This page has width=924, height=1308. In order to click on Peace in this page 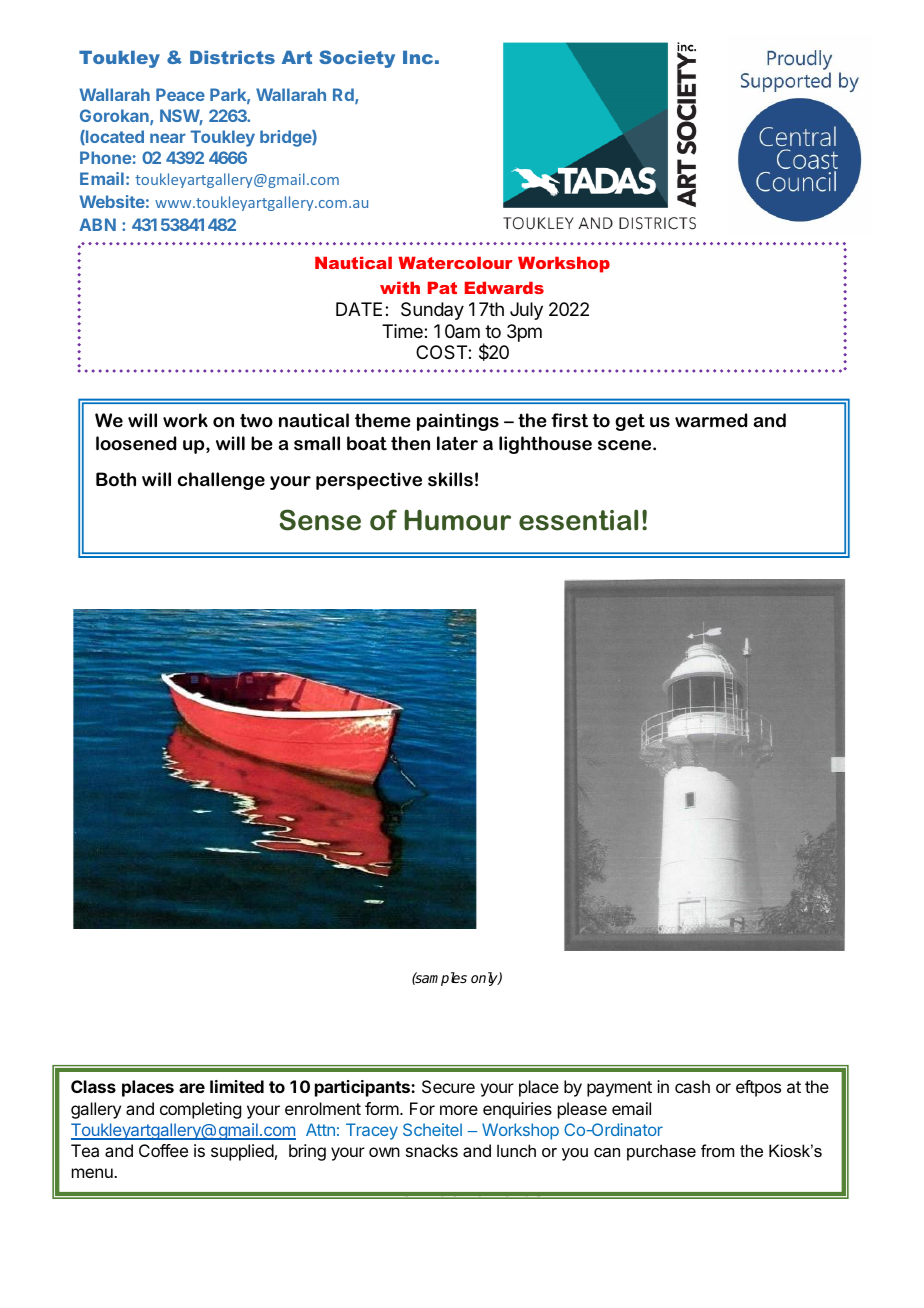, I will do `click(180, 94)`.
